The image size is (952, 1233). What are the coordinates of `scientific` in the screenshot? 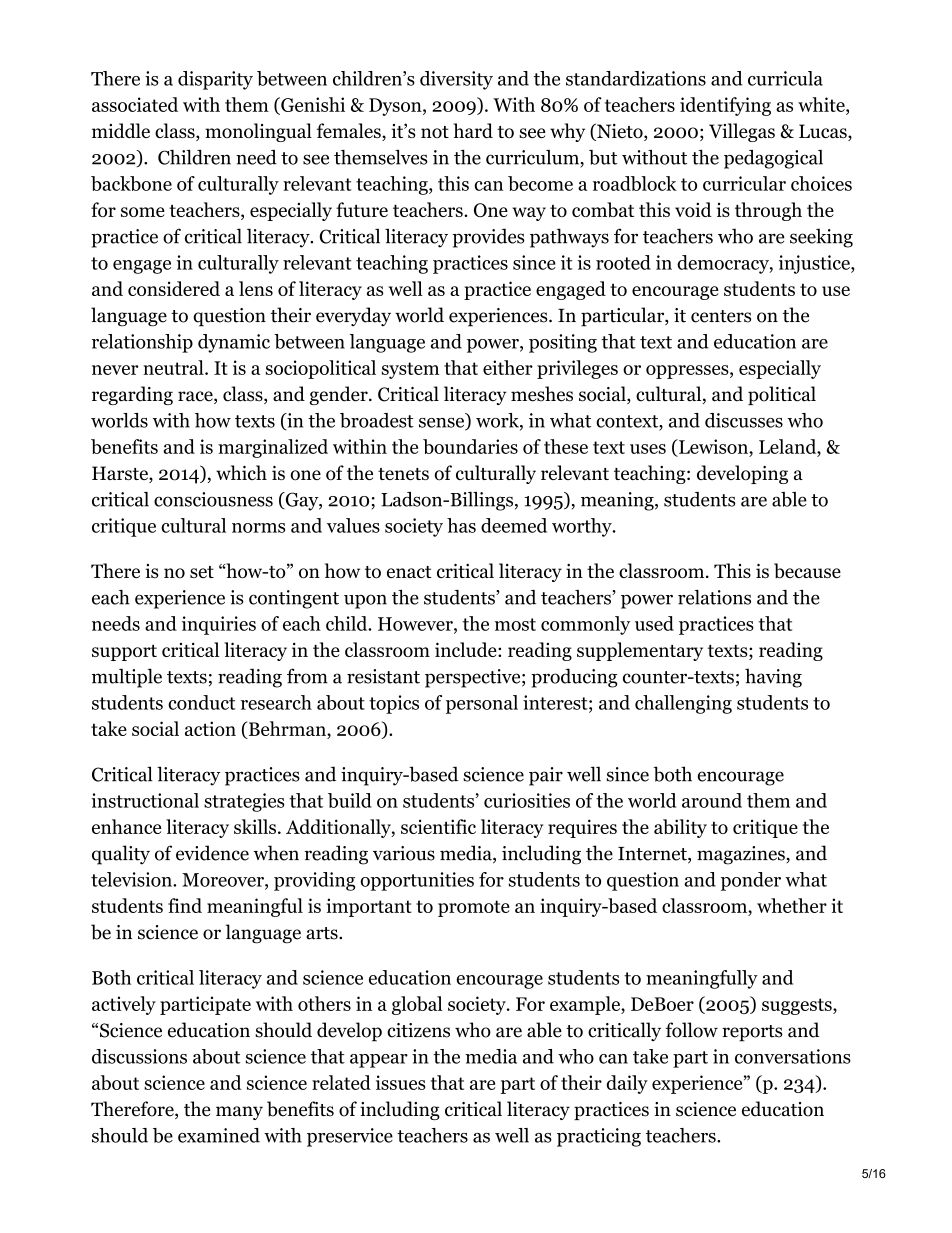 It's located at (438, 826).
